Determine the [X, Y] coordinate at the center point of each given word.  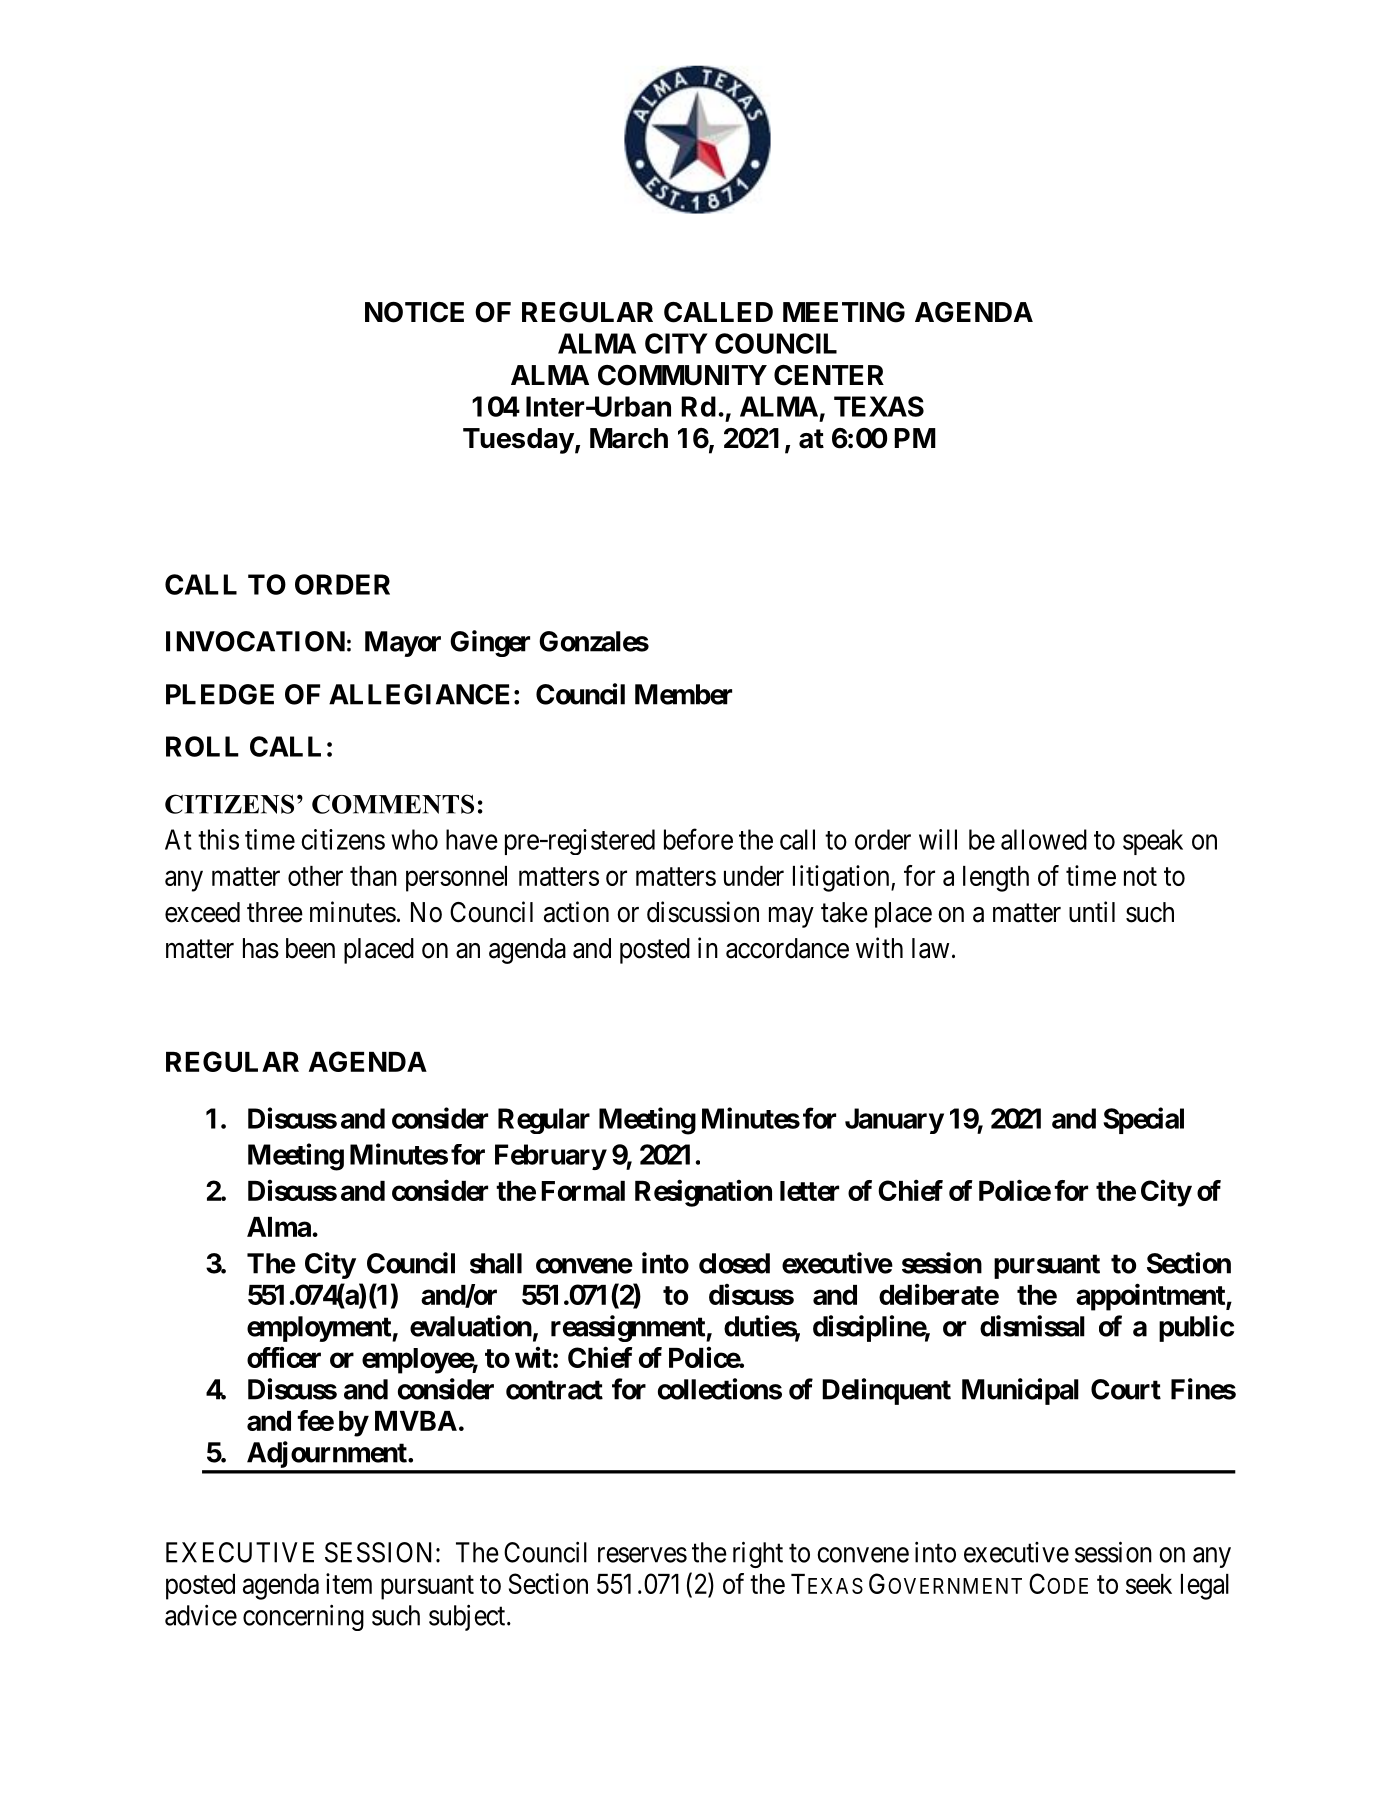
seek [1149, 1584]
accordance [787, 948]
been [310, 948]
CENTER [829, 375]
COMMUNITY [682, 375]
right [758, 1554]
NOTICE [414, 312]
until [1092, 911]
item [349, 1583]
